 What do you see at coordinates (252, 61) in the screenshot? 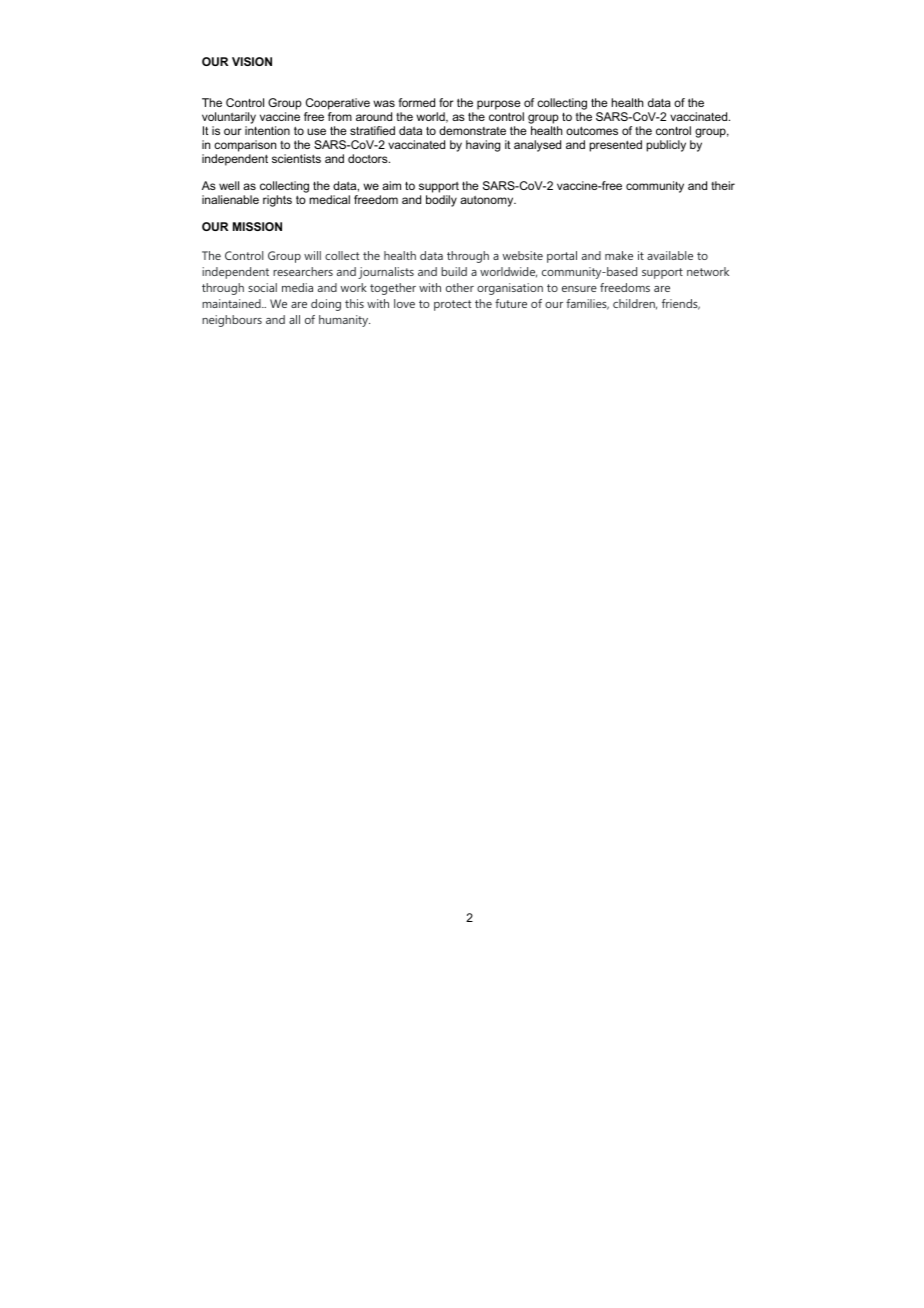
I see `VISION` at bounding box center [252, 61].
